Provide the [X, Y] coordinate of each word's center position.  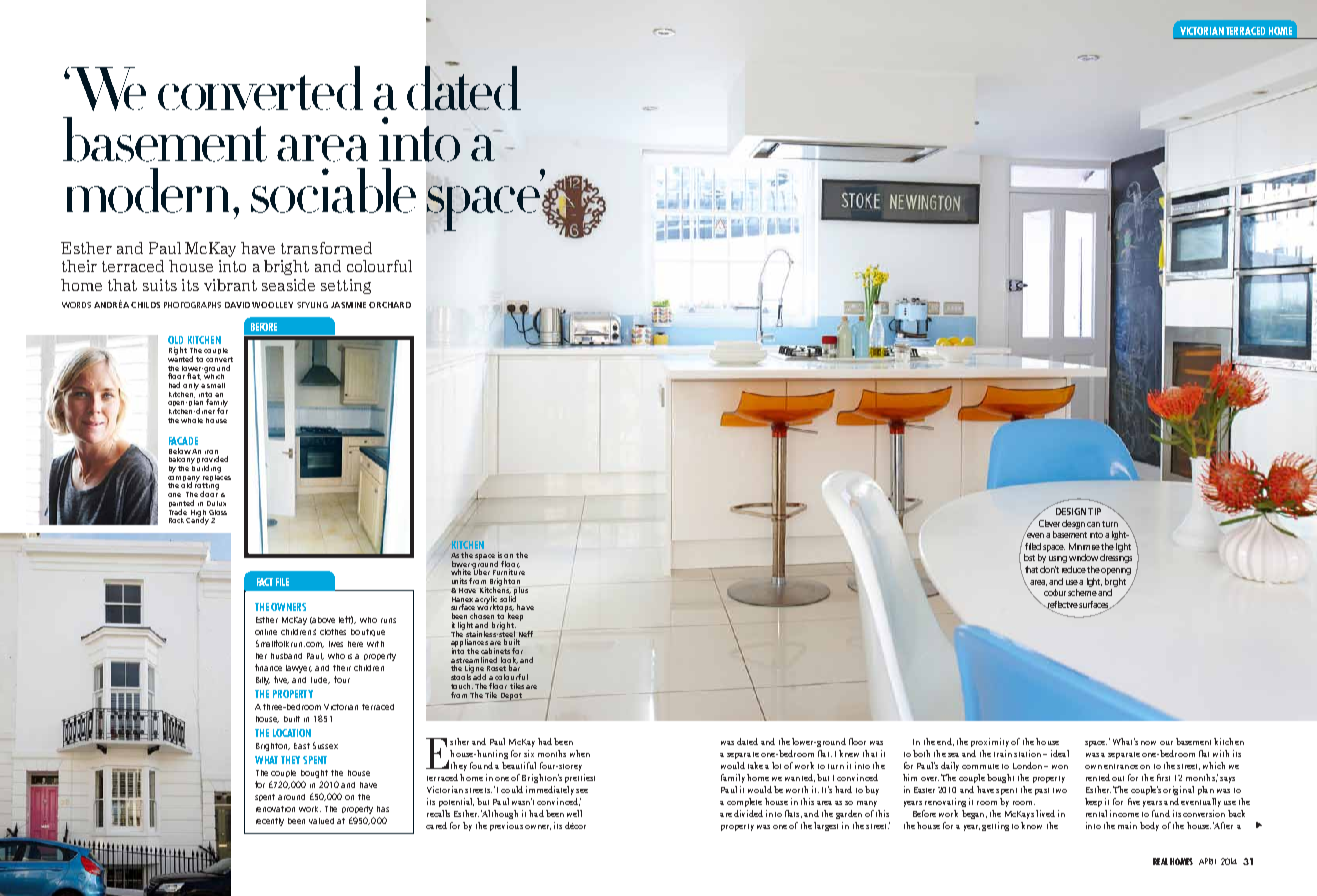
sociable [333, 190]
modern [151, 190]
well [574, 813]
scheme [1082, 591]
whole [192, 420]
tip [1094, 511]
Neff [526, 634]
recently [270, 822]
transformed [326, 248]
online [266, 632]
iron [211, 452]
